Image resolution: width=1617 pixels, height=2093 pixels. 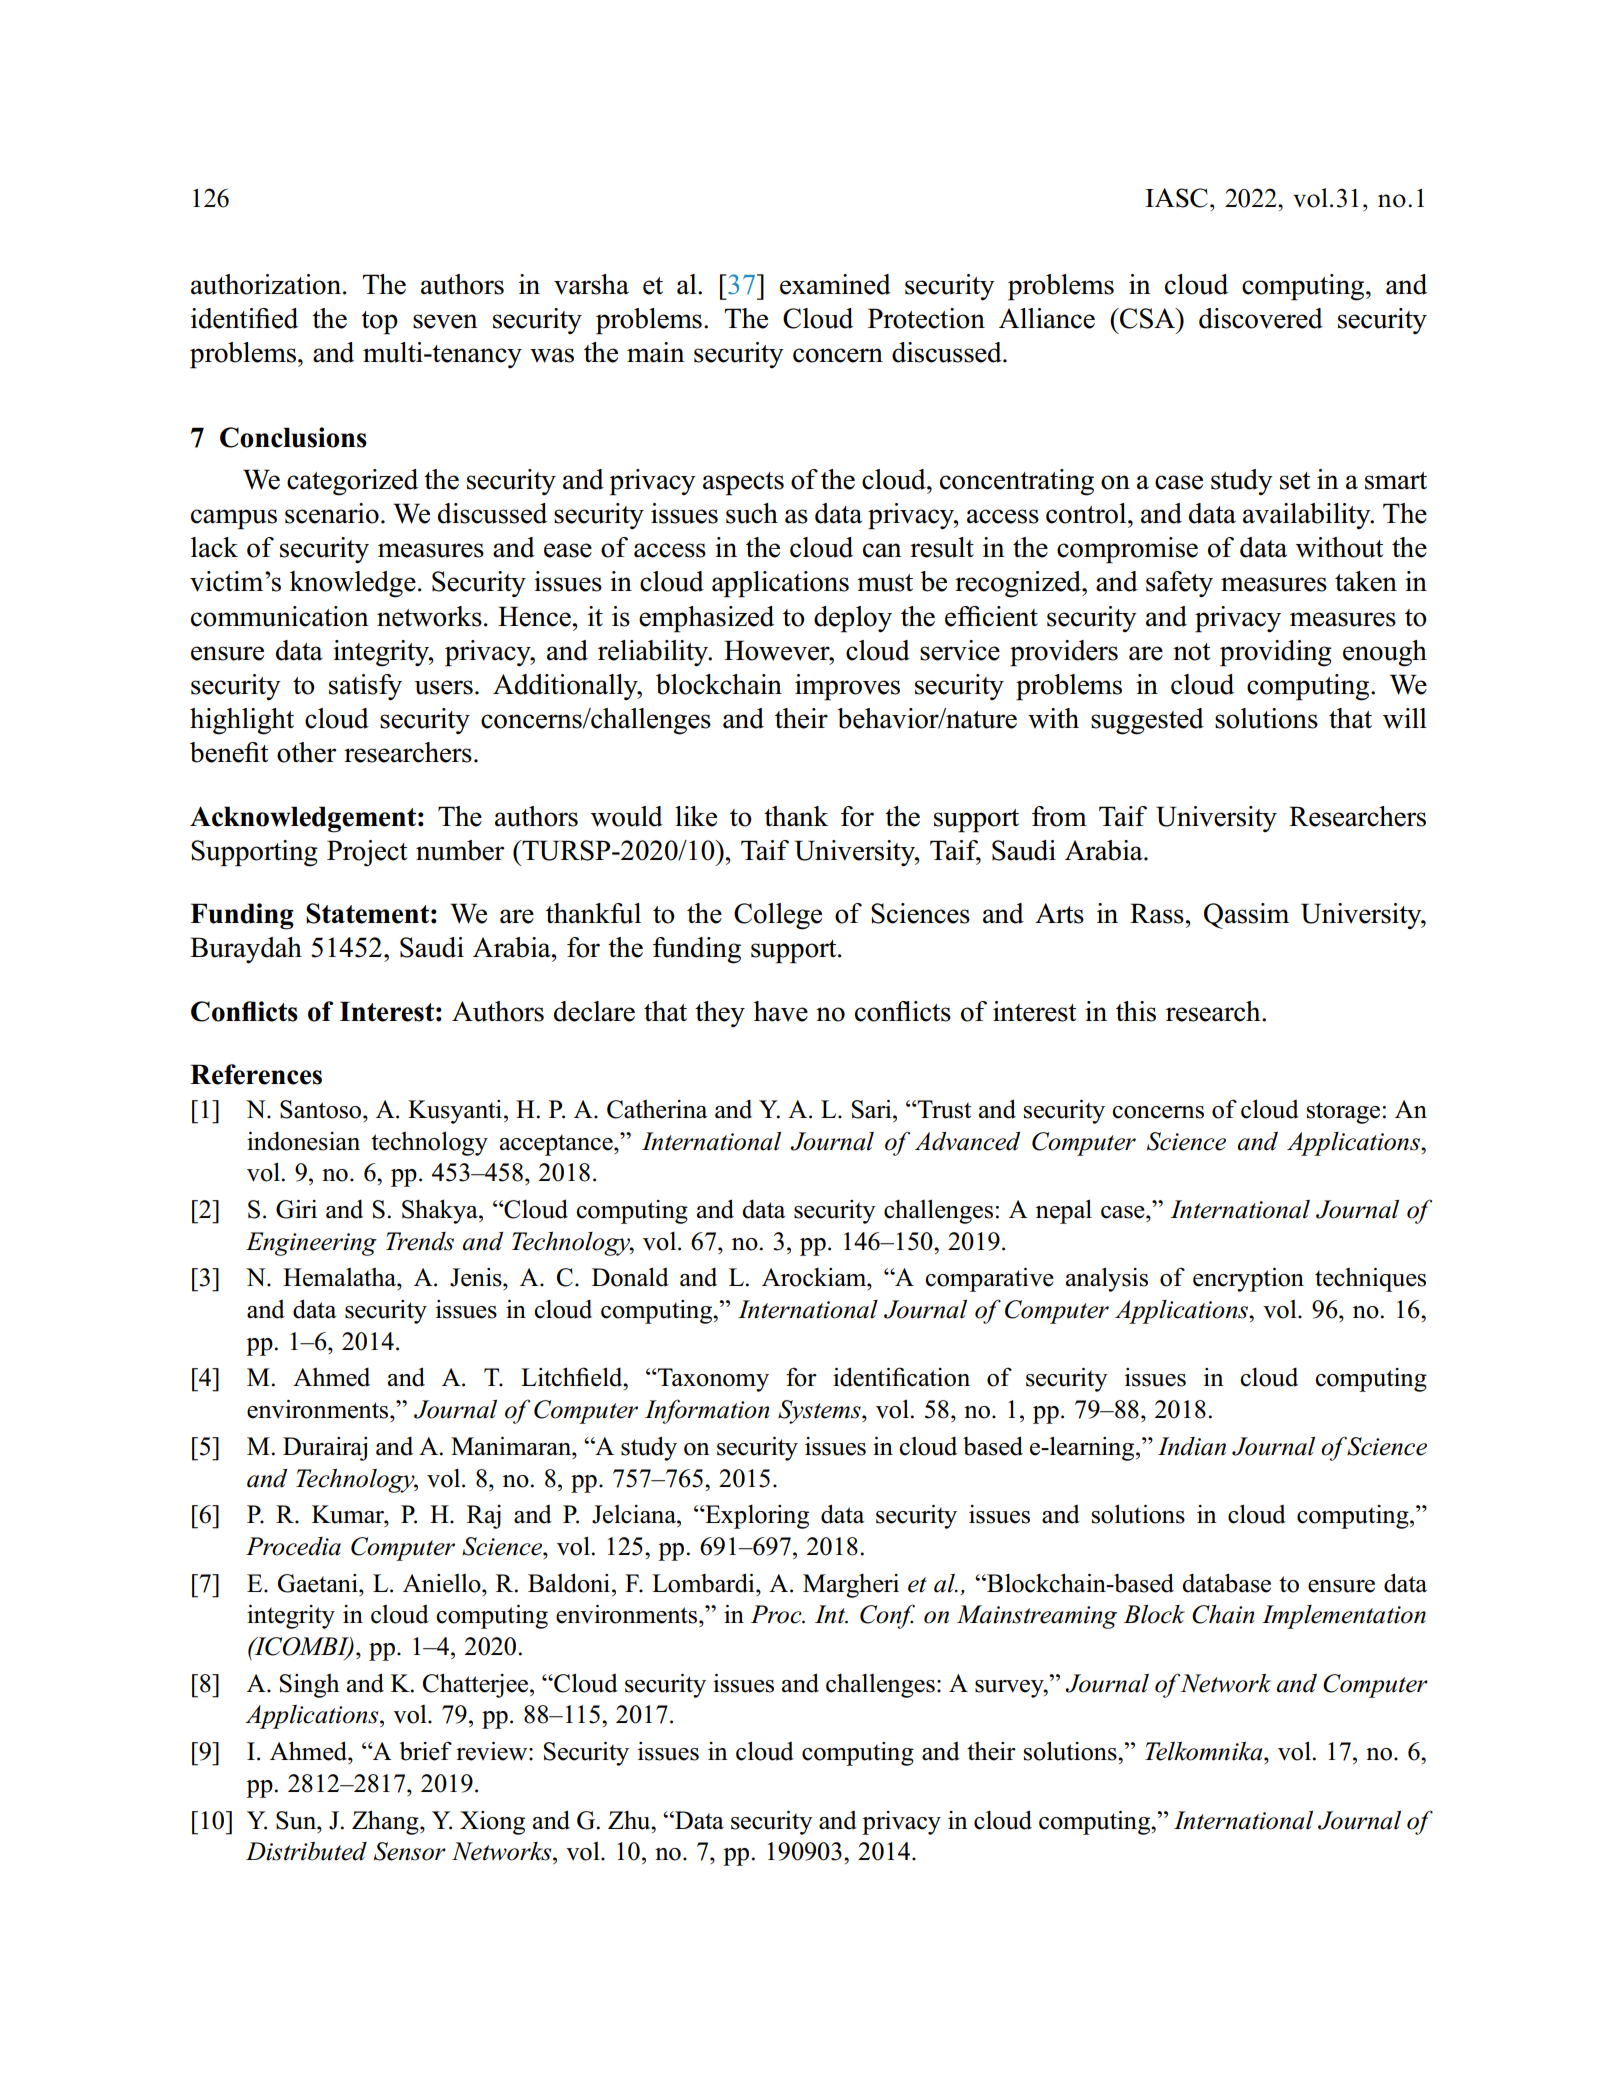 What do you see at coordinates (835, 284) in the document?
I see `examined` at bounding box center [835, 284].
